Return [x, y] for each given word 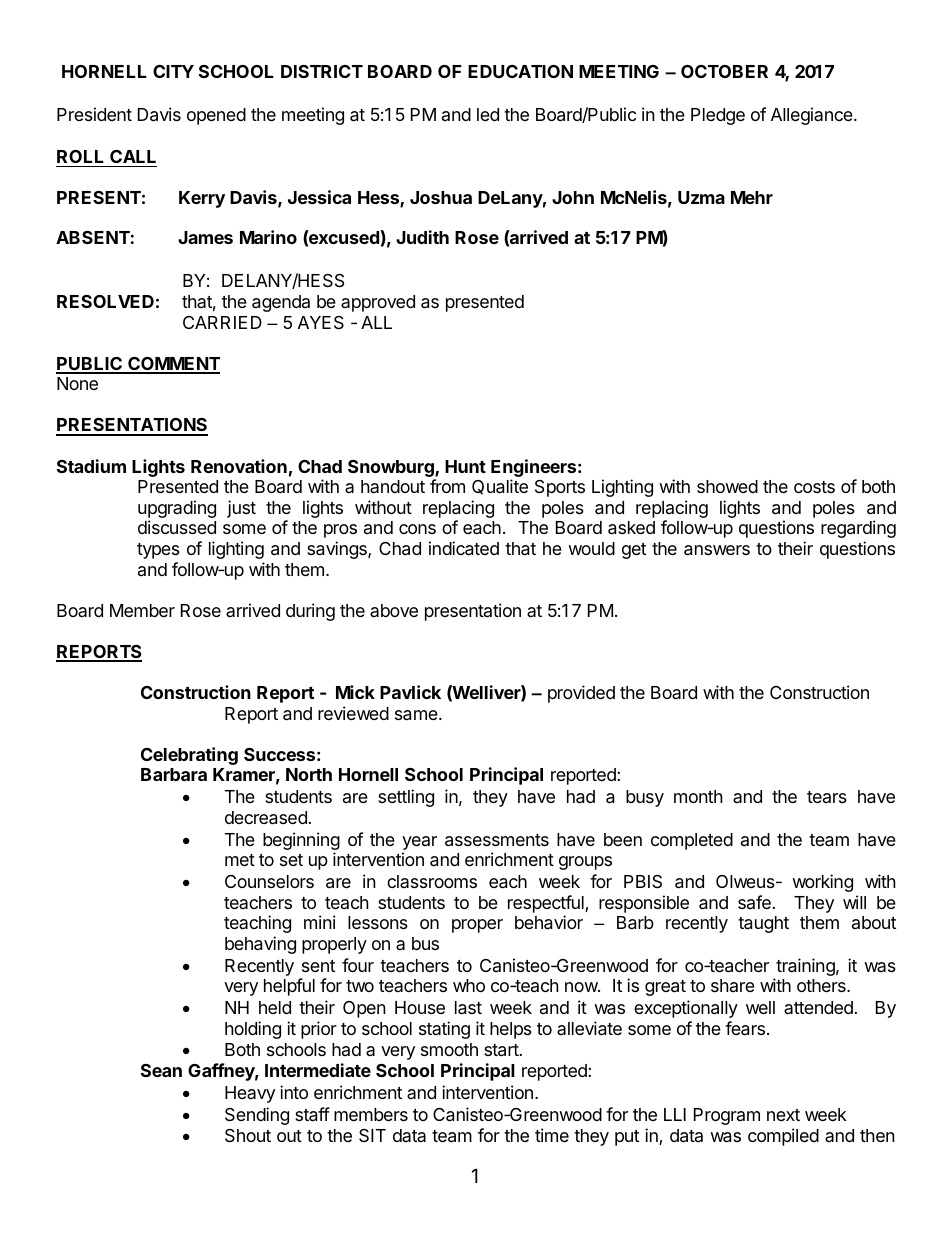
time [552, 1135]
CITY [173, 71]
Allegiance [813, 116]
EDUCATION [520, 71]
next [783, 1115]
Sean [161, 1070]
